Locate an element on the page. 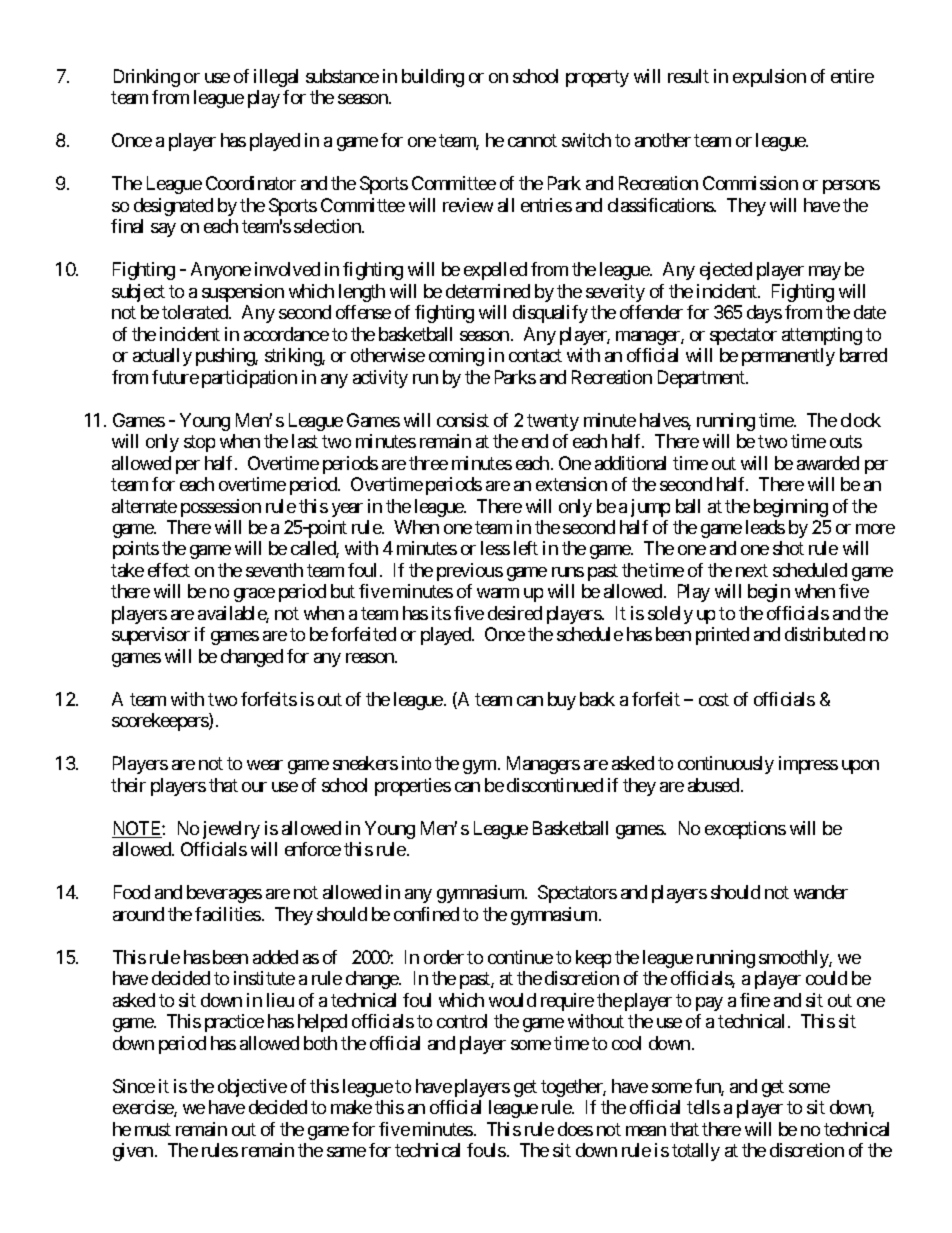 Image resolution: width=952 pixels, height=1233 pixels. properties is located at coordinates (413, 787).
